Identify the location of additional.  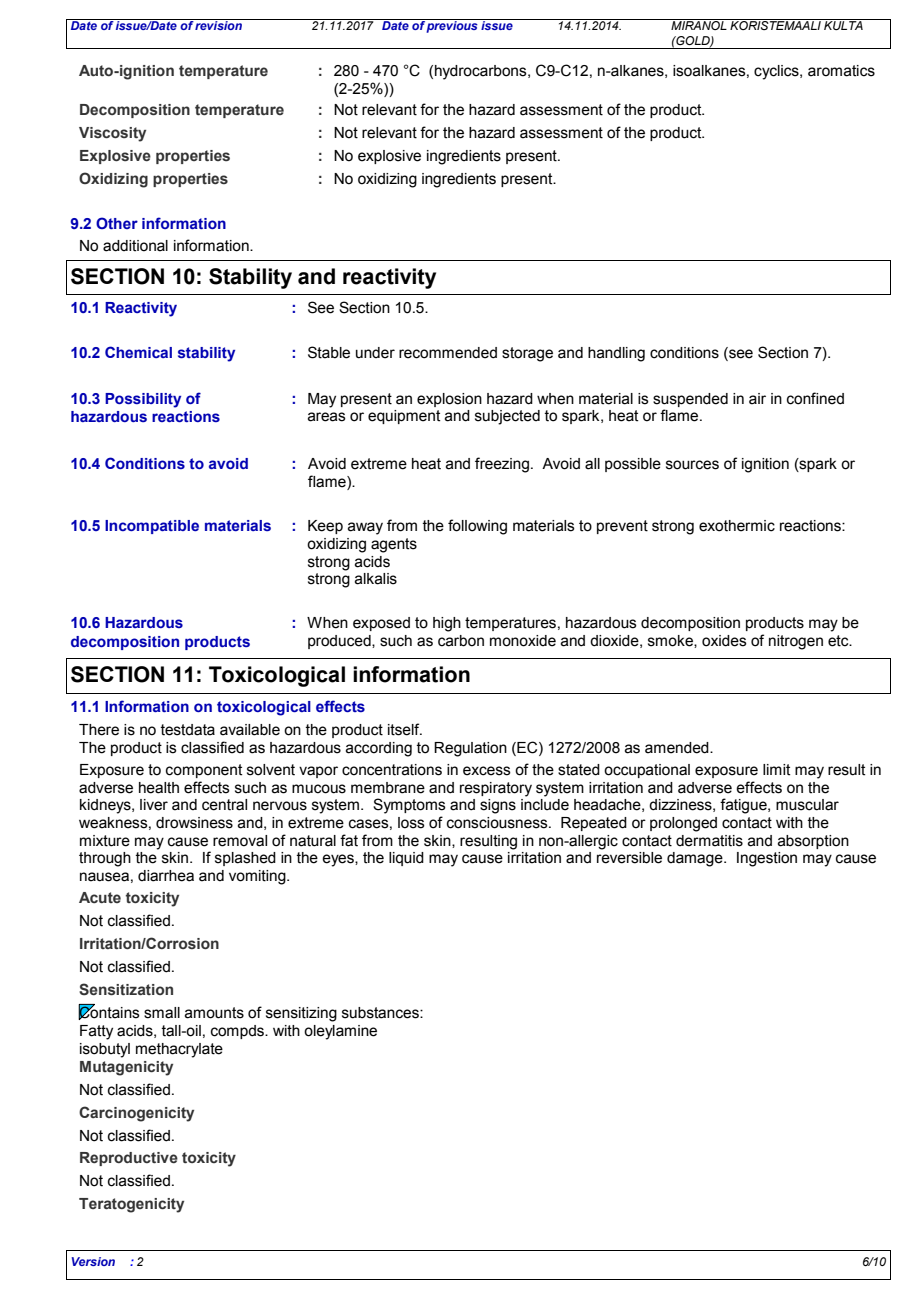
(135, 246).
